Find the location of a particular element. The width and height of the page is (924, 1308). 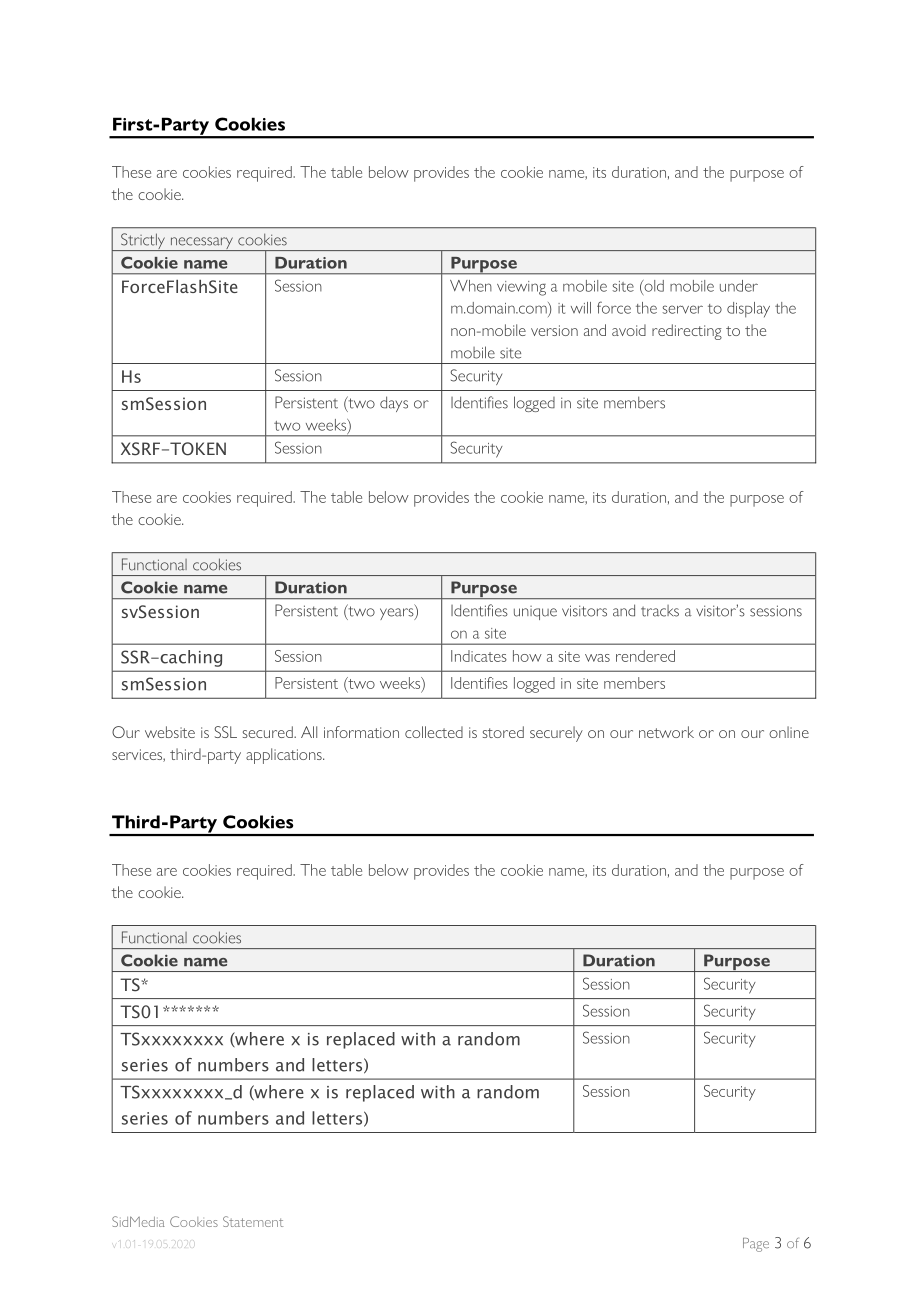

SSL is located at coordinates (226, 732).
